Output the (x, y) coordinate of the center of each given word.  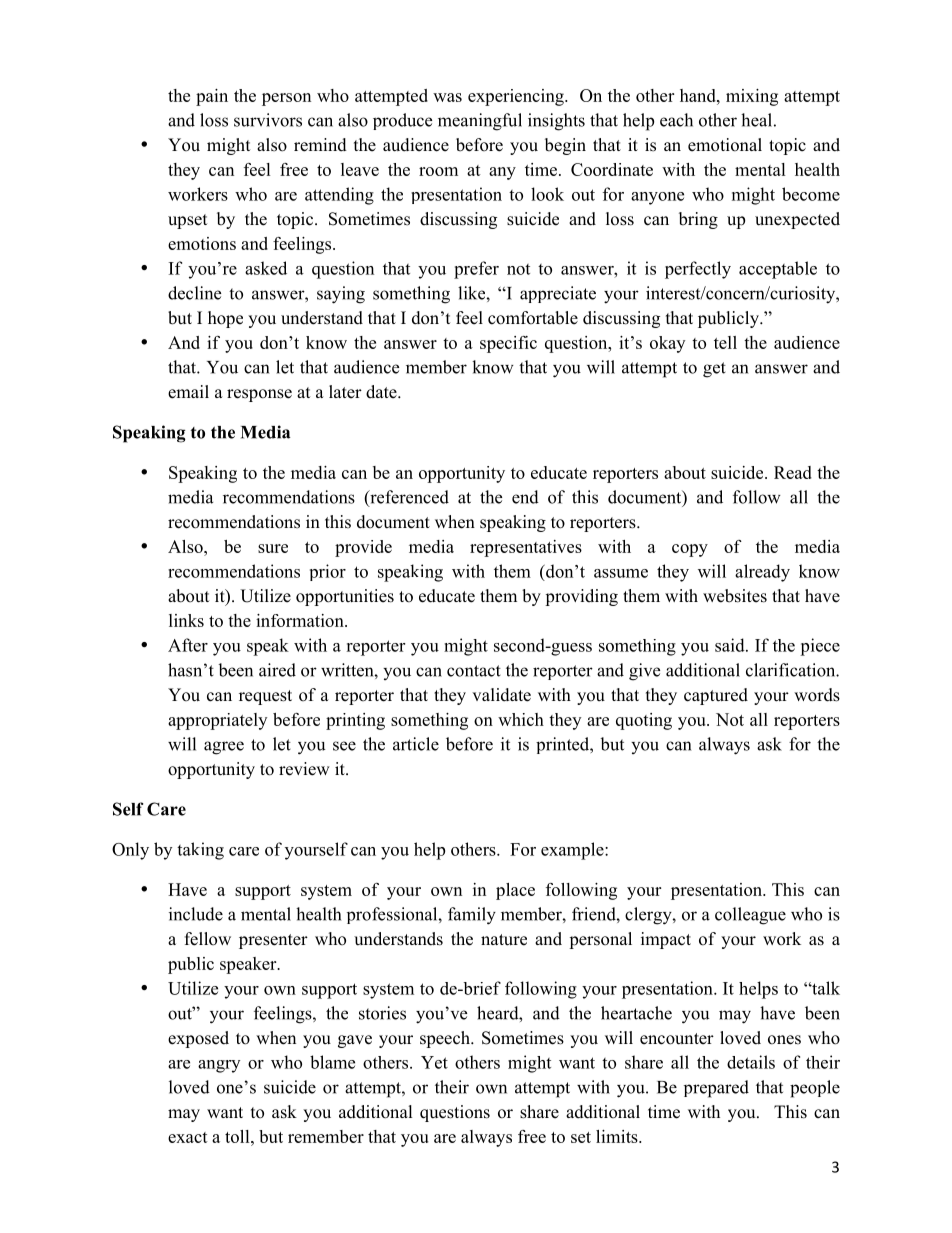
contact (474, 671)
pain (212, 97)
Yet (434, 1062)
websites (735, 596)
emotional (725, 145)
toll (238, 1136)
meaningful (480, 122)
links (186, 620)
